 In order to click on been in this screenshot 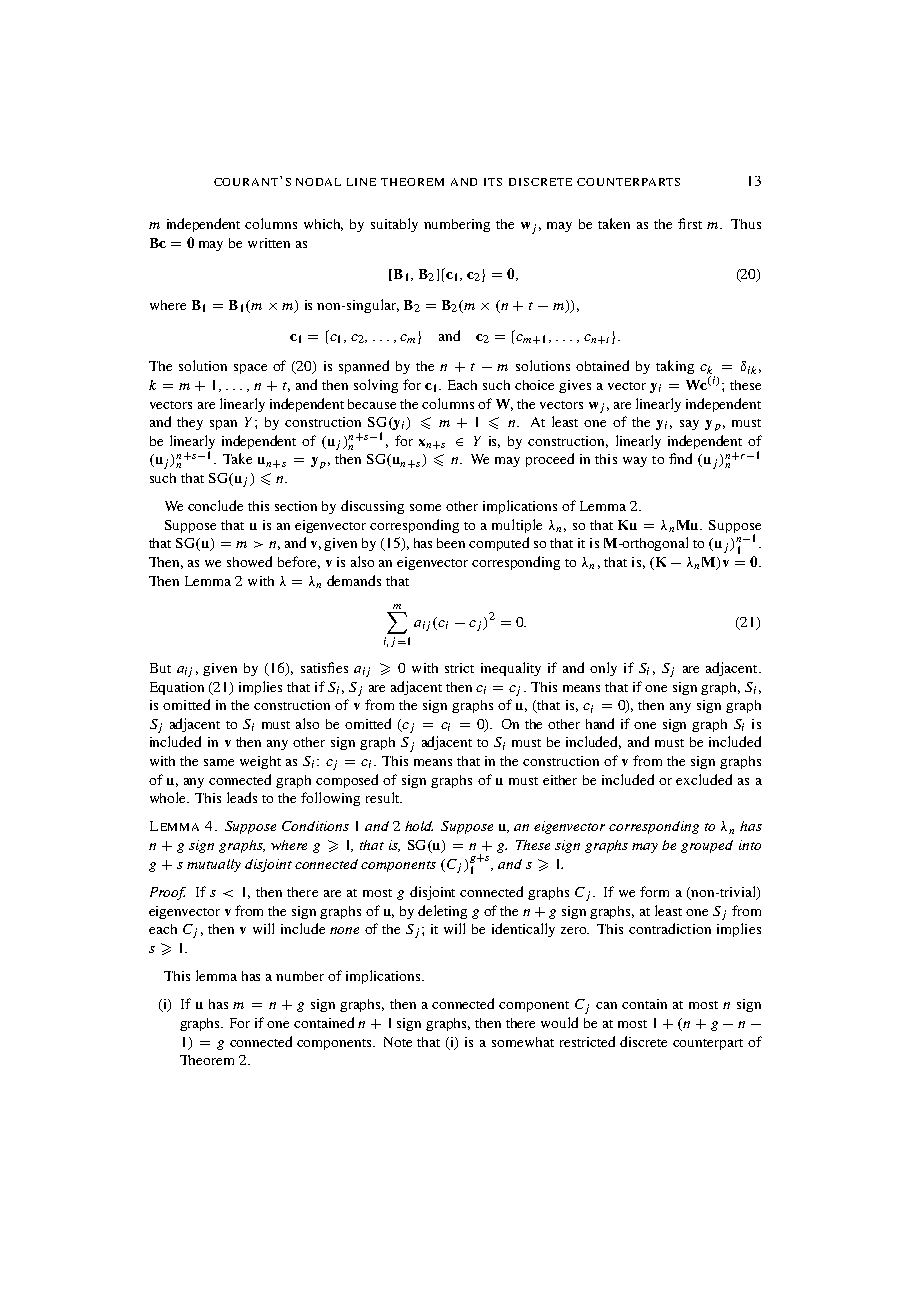, I will do `click(451, 543)`.
